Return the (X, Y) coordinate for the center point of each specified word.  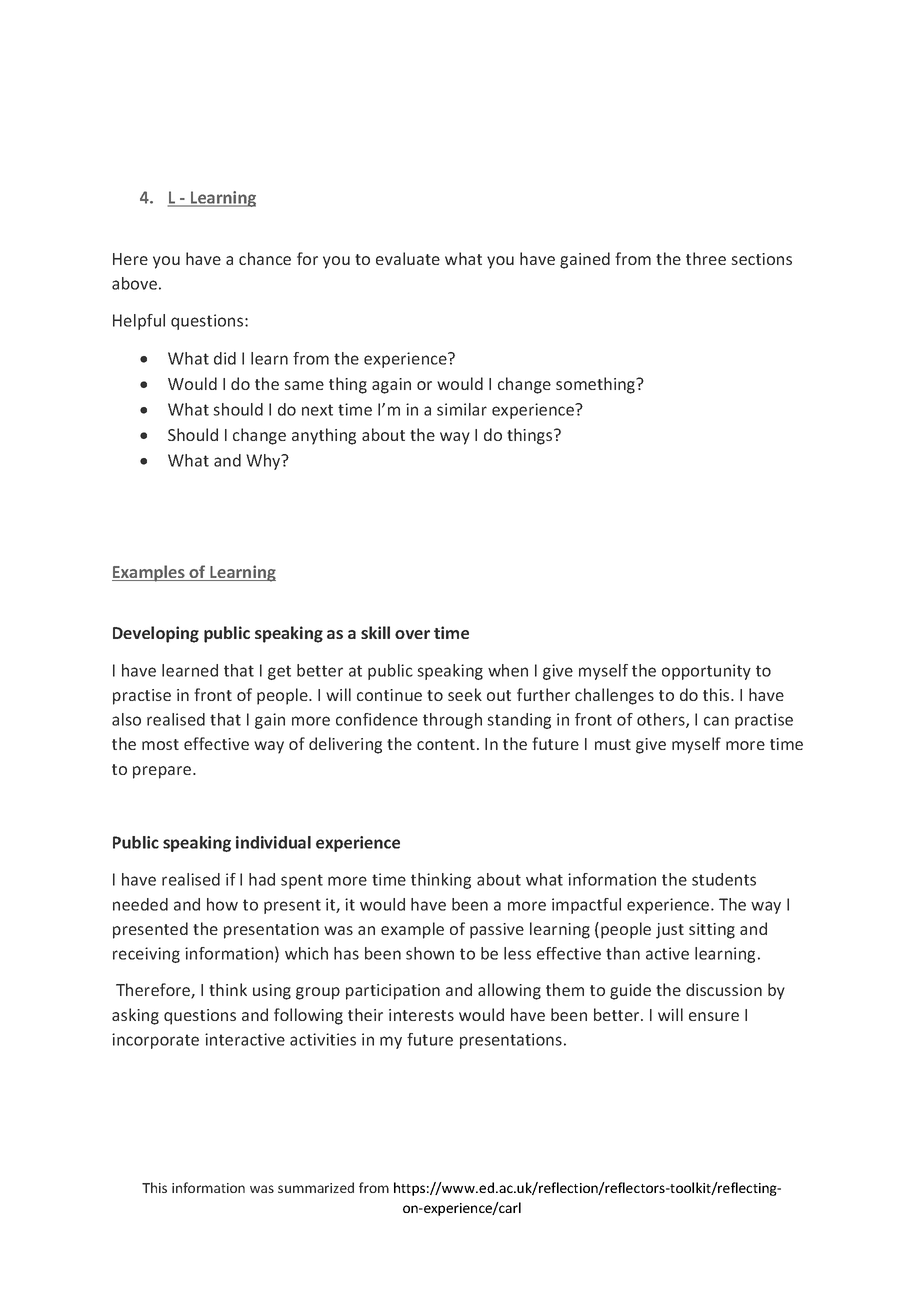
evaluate (408, 258)
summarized (316, 1187)
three (706, 258)
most (160, 744)
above (134, 283)
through (452, 721)
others (662, 720)
